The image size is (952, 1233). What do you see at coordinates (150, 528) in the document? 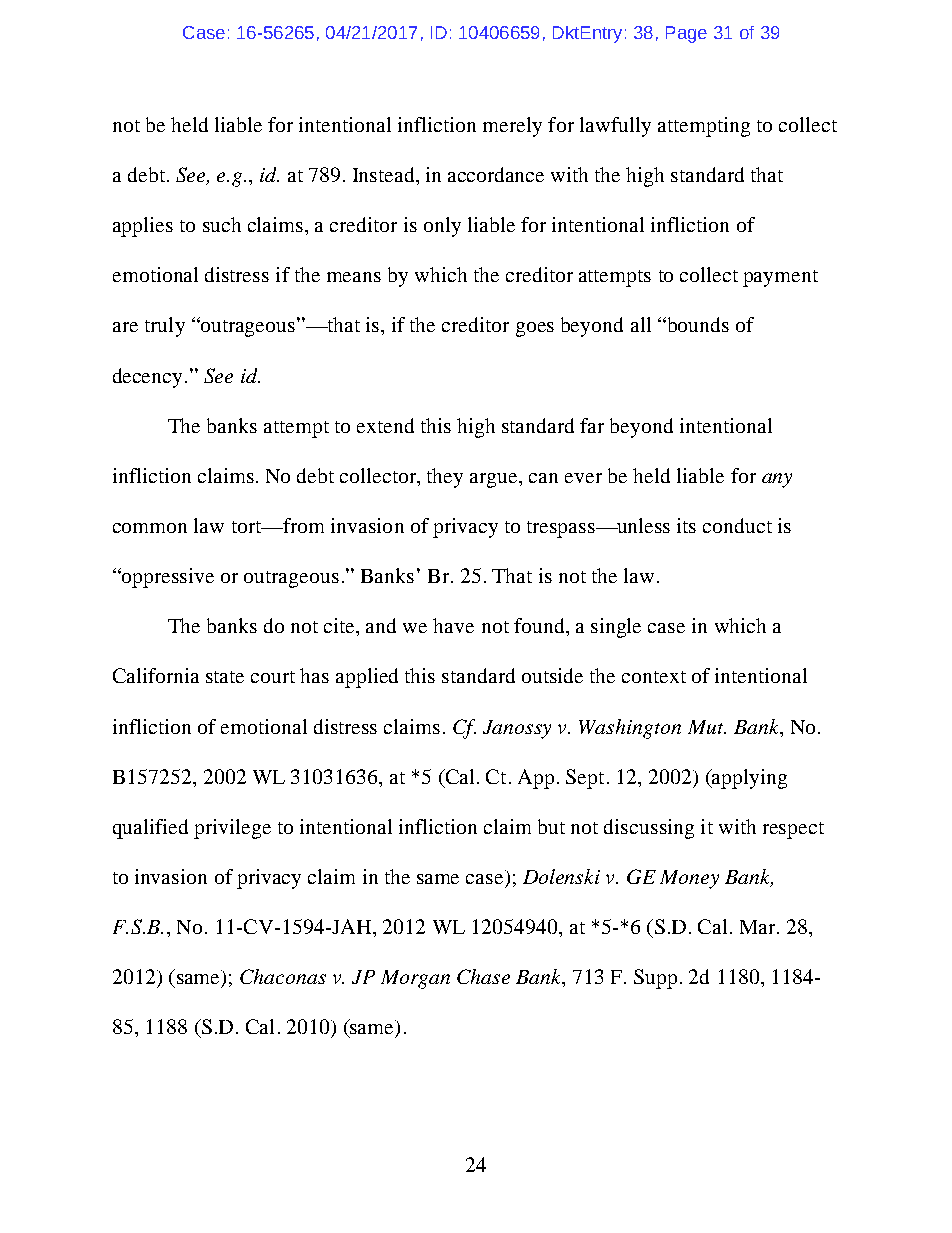
I see `common` at bounding box center [150, 528].
